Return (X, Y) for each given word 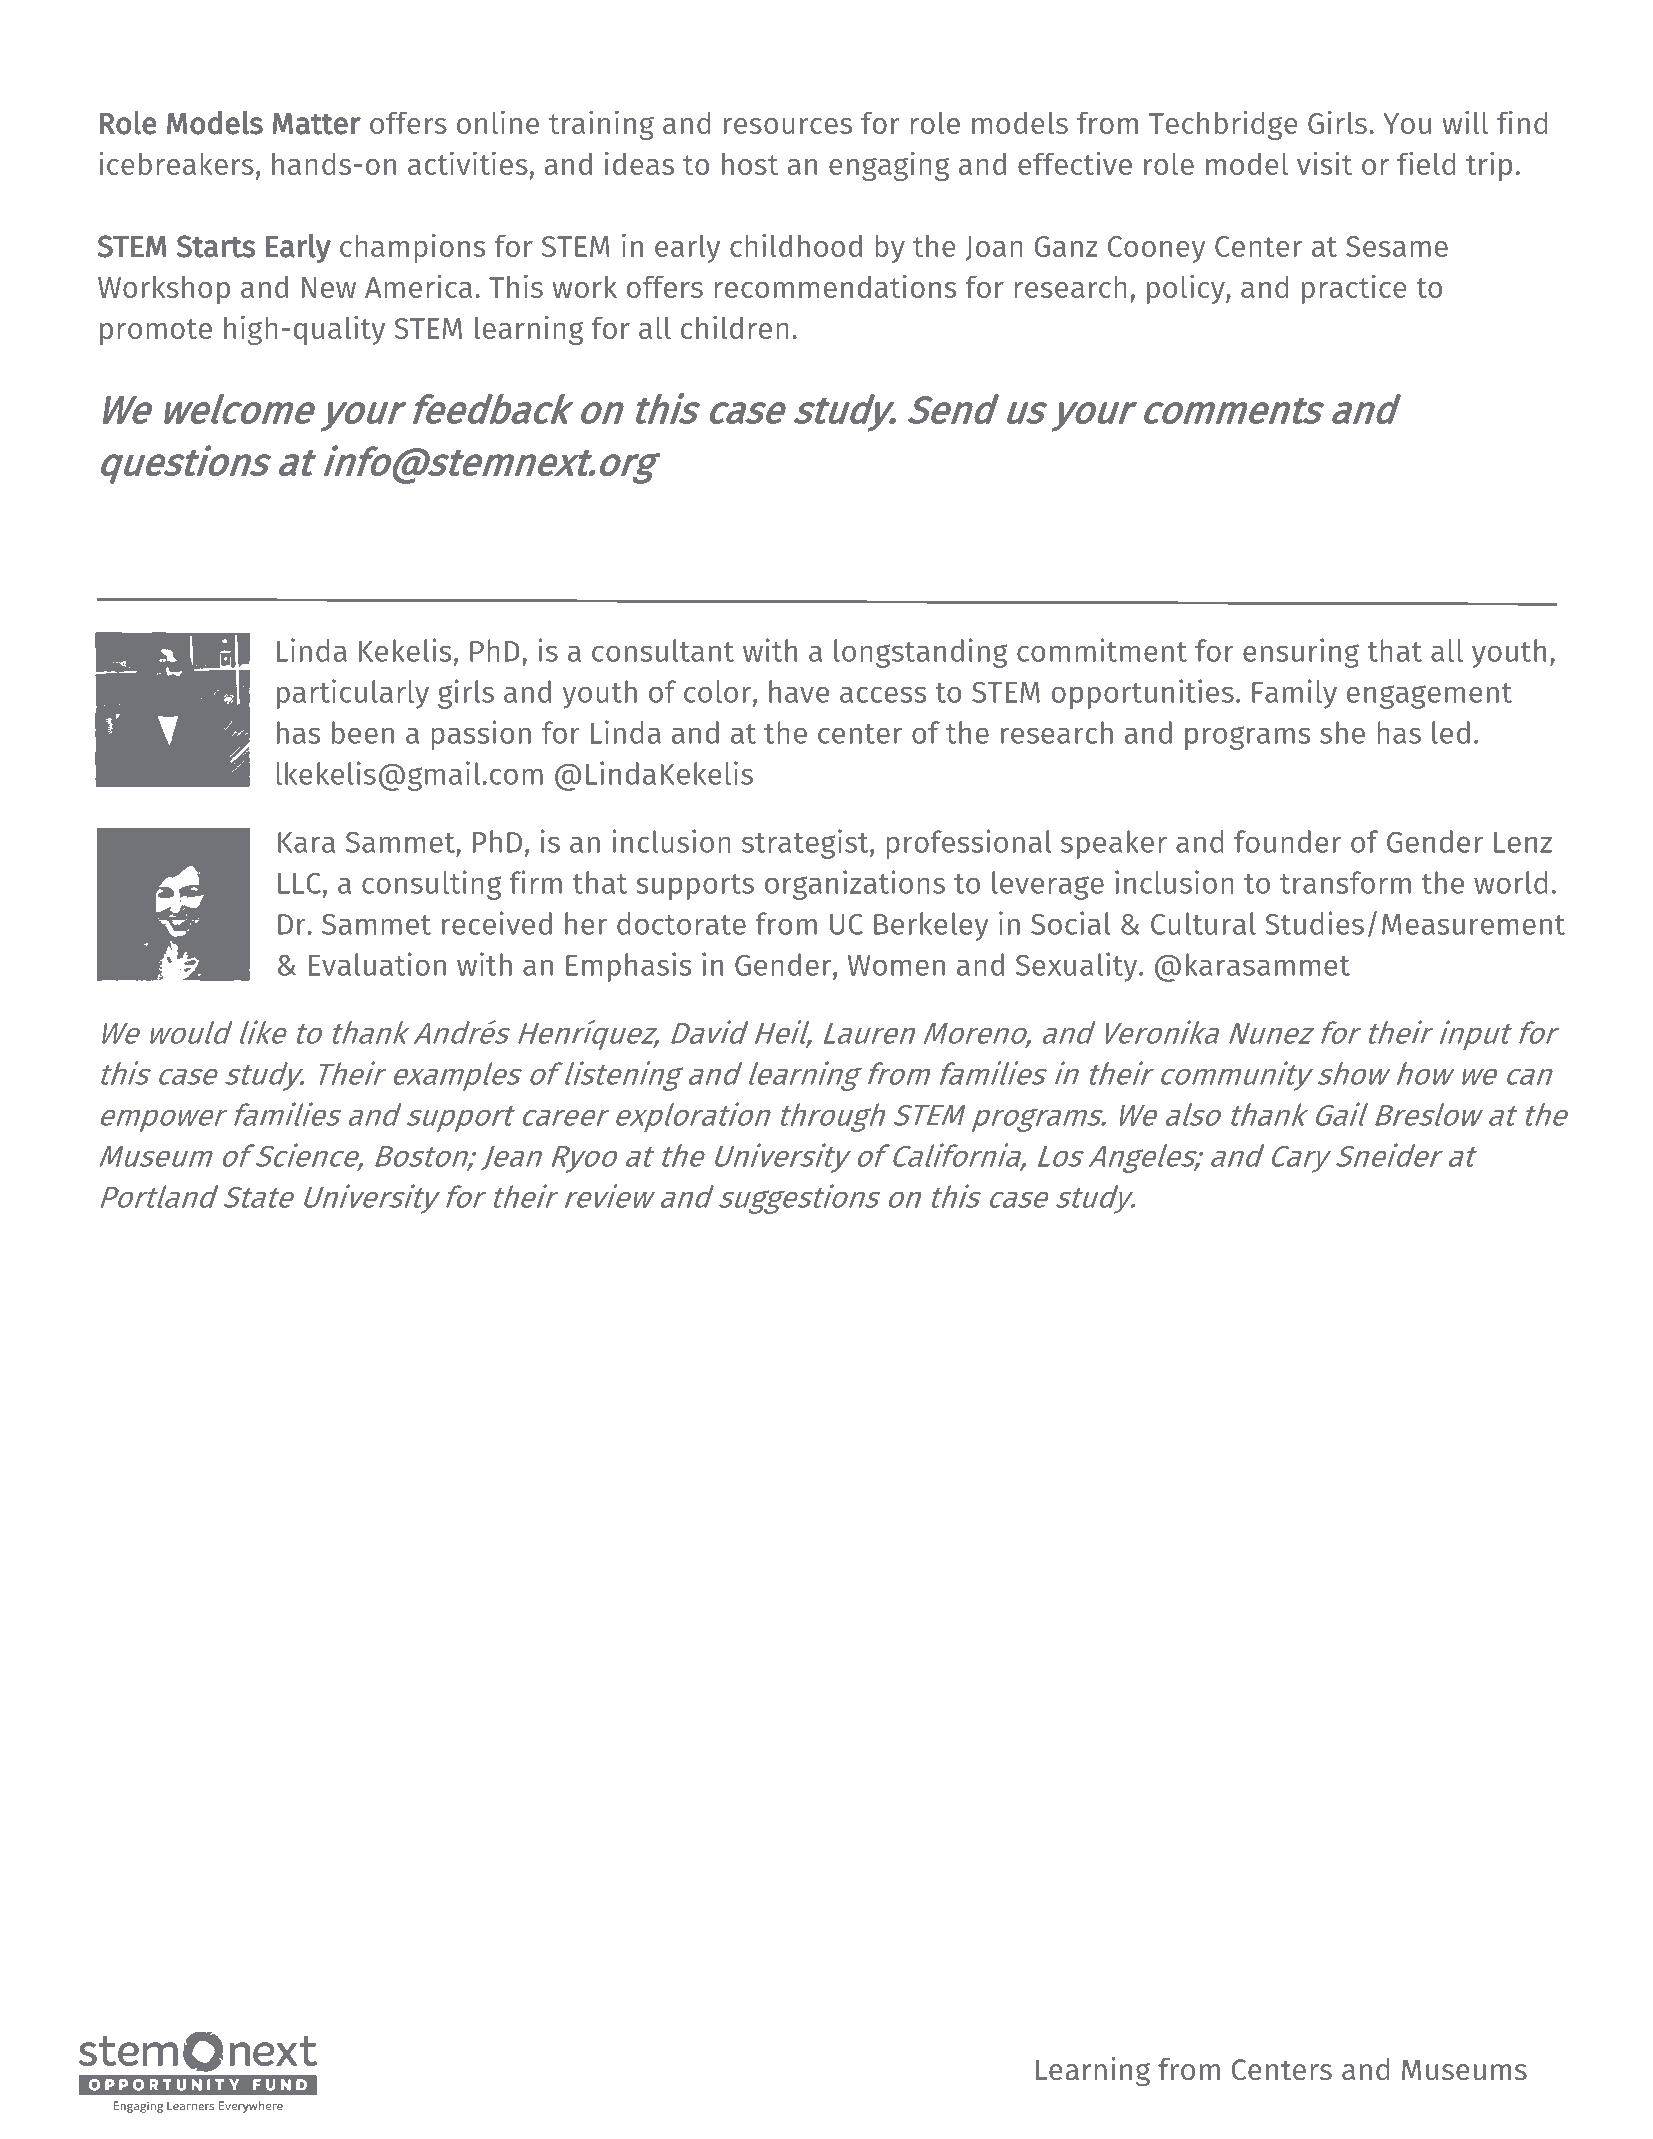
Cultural (1203, 923)
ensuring (1301, 653)
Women (896, 965)
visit (1324, 163)
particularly (353, 694)
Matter (316, 124)
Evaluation (377, 964)
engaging (889, 166)
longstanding (921, 653)
